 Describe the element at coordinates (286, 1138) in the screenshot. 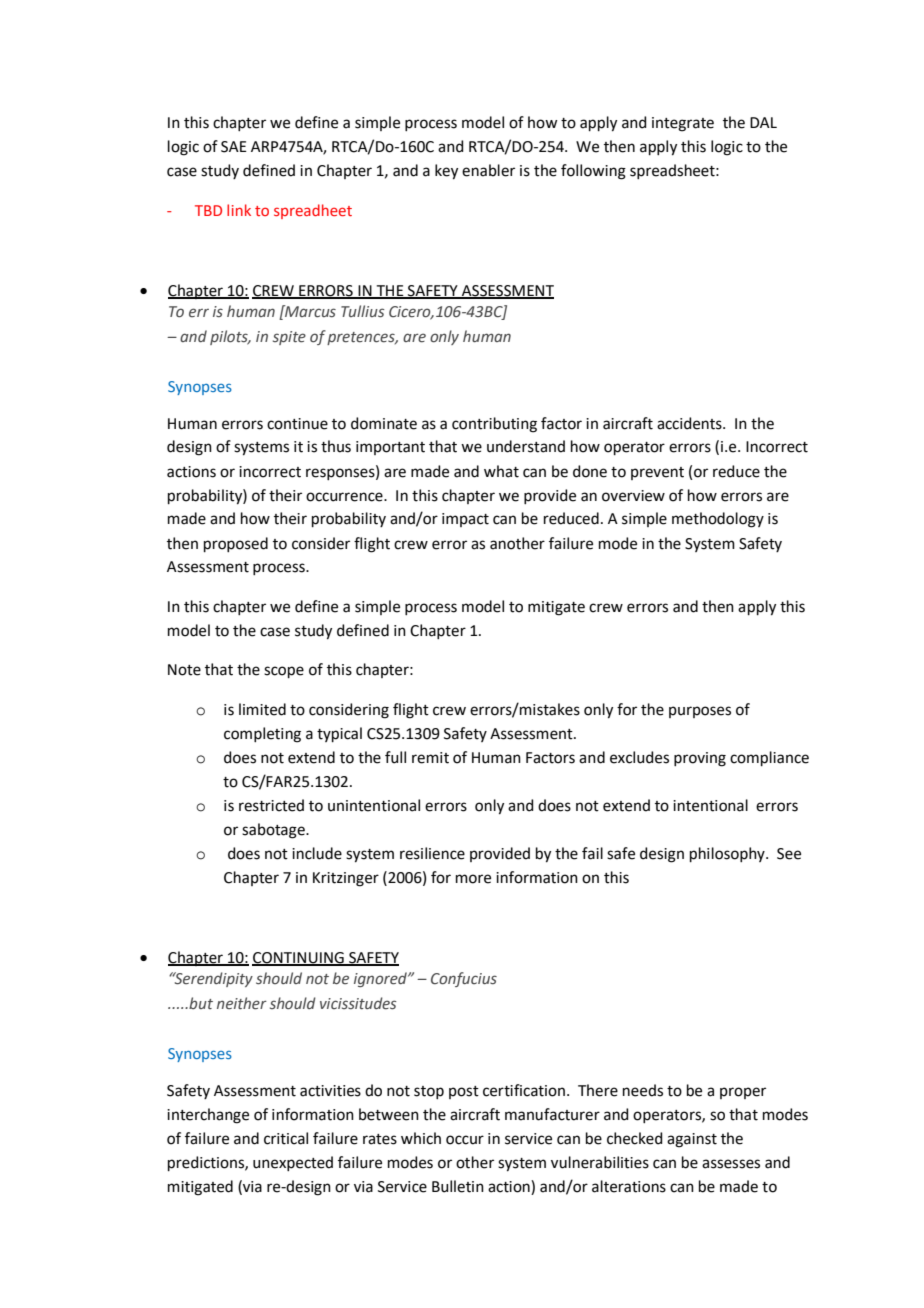

I see `critical` at that location.
